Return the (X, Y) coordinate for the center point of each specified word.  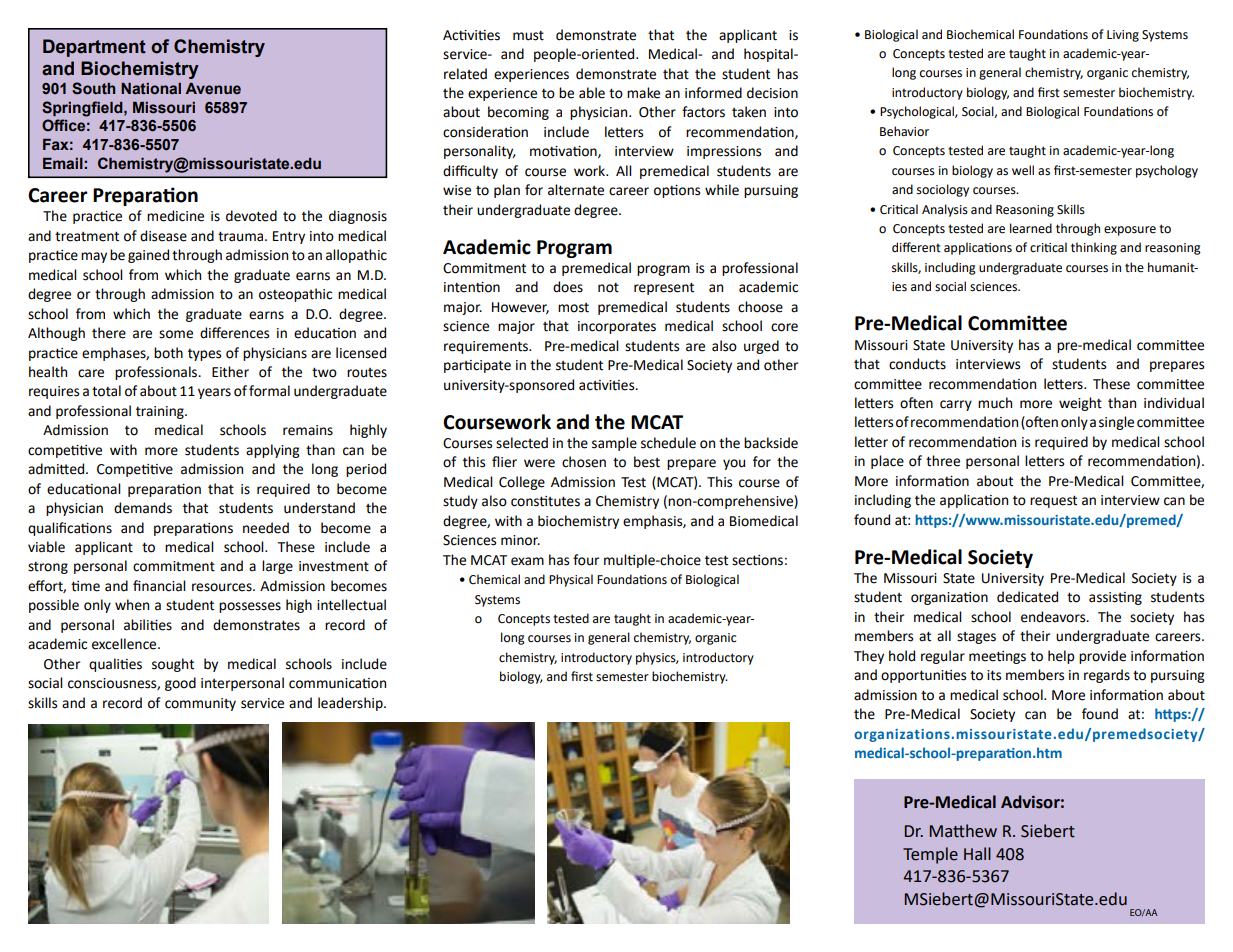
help (1061, 657)
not (608, 288)
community (200, 704)
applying (273, 451)
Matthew (963, 831)
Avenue (213, 89)
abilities (148, 625)
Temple (930, 855)
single (1116, 423)
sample (614, 444)
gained (148, 256)
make (643, 93)
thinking (1094, 248)
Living (1123, 36)
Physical (571, 580)
